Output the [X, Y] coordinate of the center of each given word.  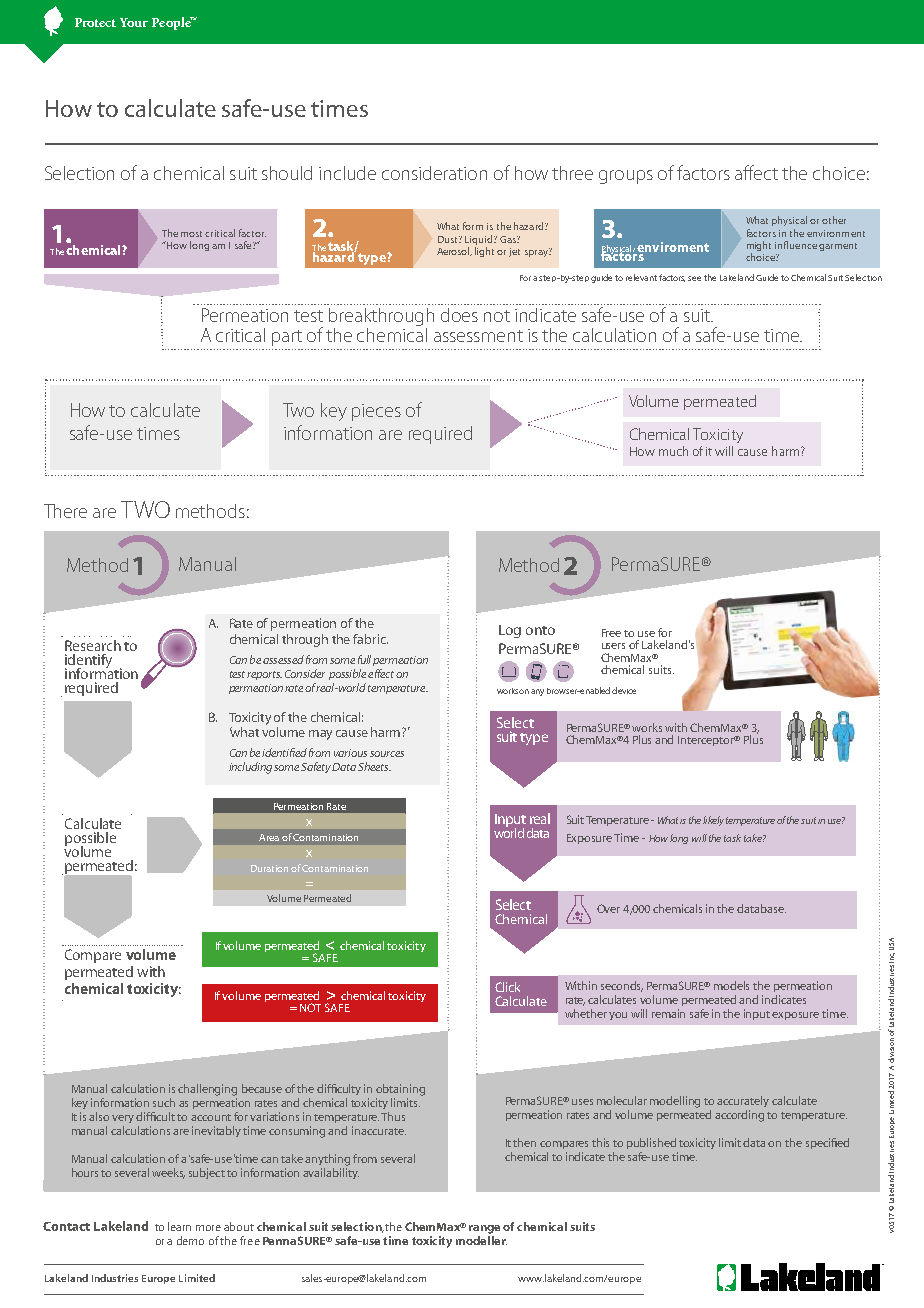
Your [134, 22]
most [193, 234]
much [673, 451]
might [759, 247]
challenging [207, 1090]
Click [507, 987]
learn [179, 1226]
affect [756, 172]
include [347, 173]
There [65, 511]
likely [713, 821]
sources [387, 754]
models [731, 985]
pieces [376, 412]
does [459, 315]
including [250, 768]
